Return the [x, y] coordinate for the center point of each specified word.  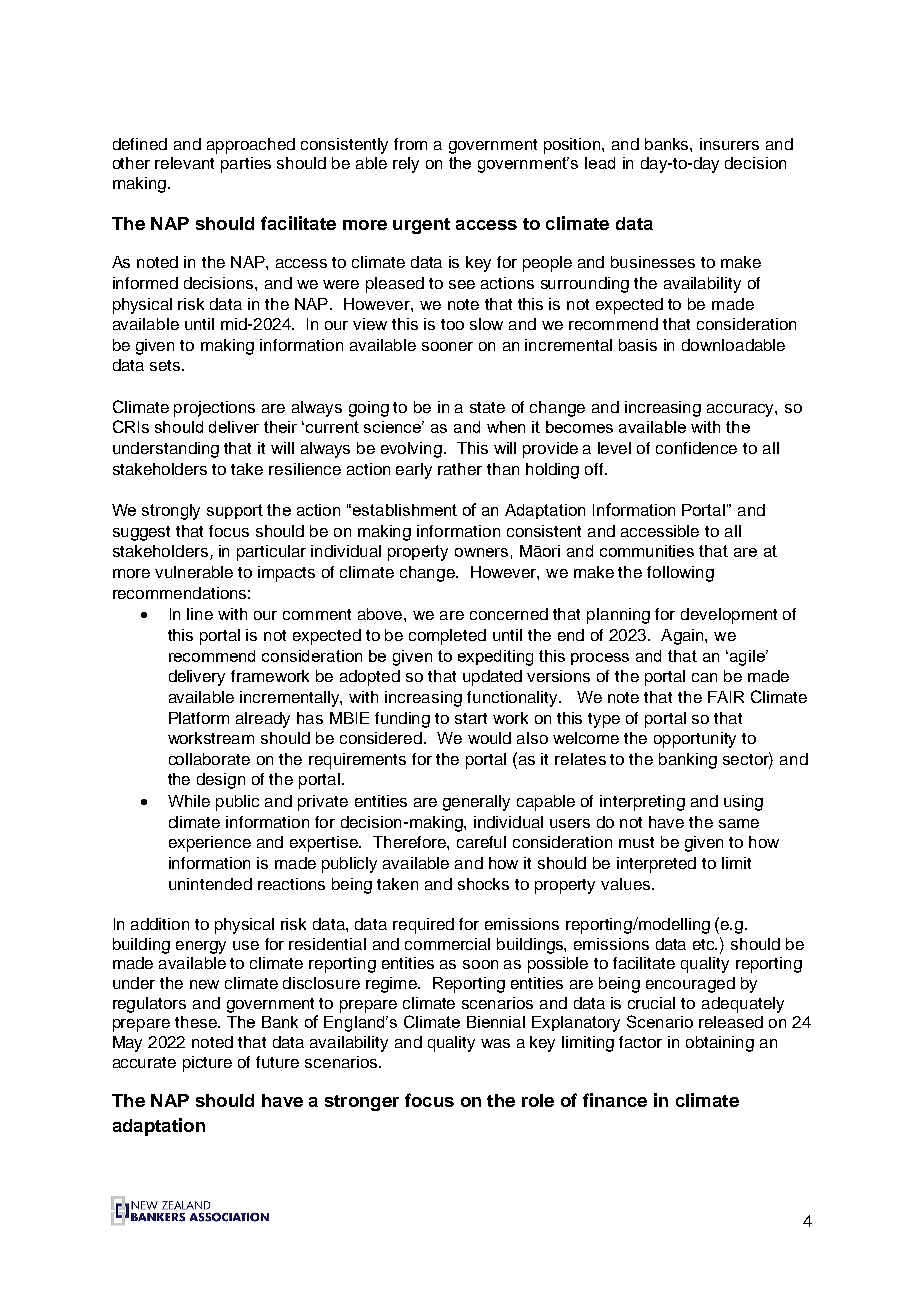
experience [210, 844]
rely [406, 165]
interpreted [656, 865]
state [487, 407]
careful [481, 842]
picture [207, 1064]
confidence [696, 448]
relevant [184, 163]
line [200, 614]
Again [683, 637]
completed [447, 637]
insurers [729, 144]
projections [214, 409]
